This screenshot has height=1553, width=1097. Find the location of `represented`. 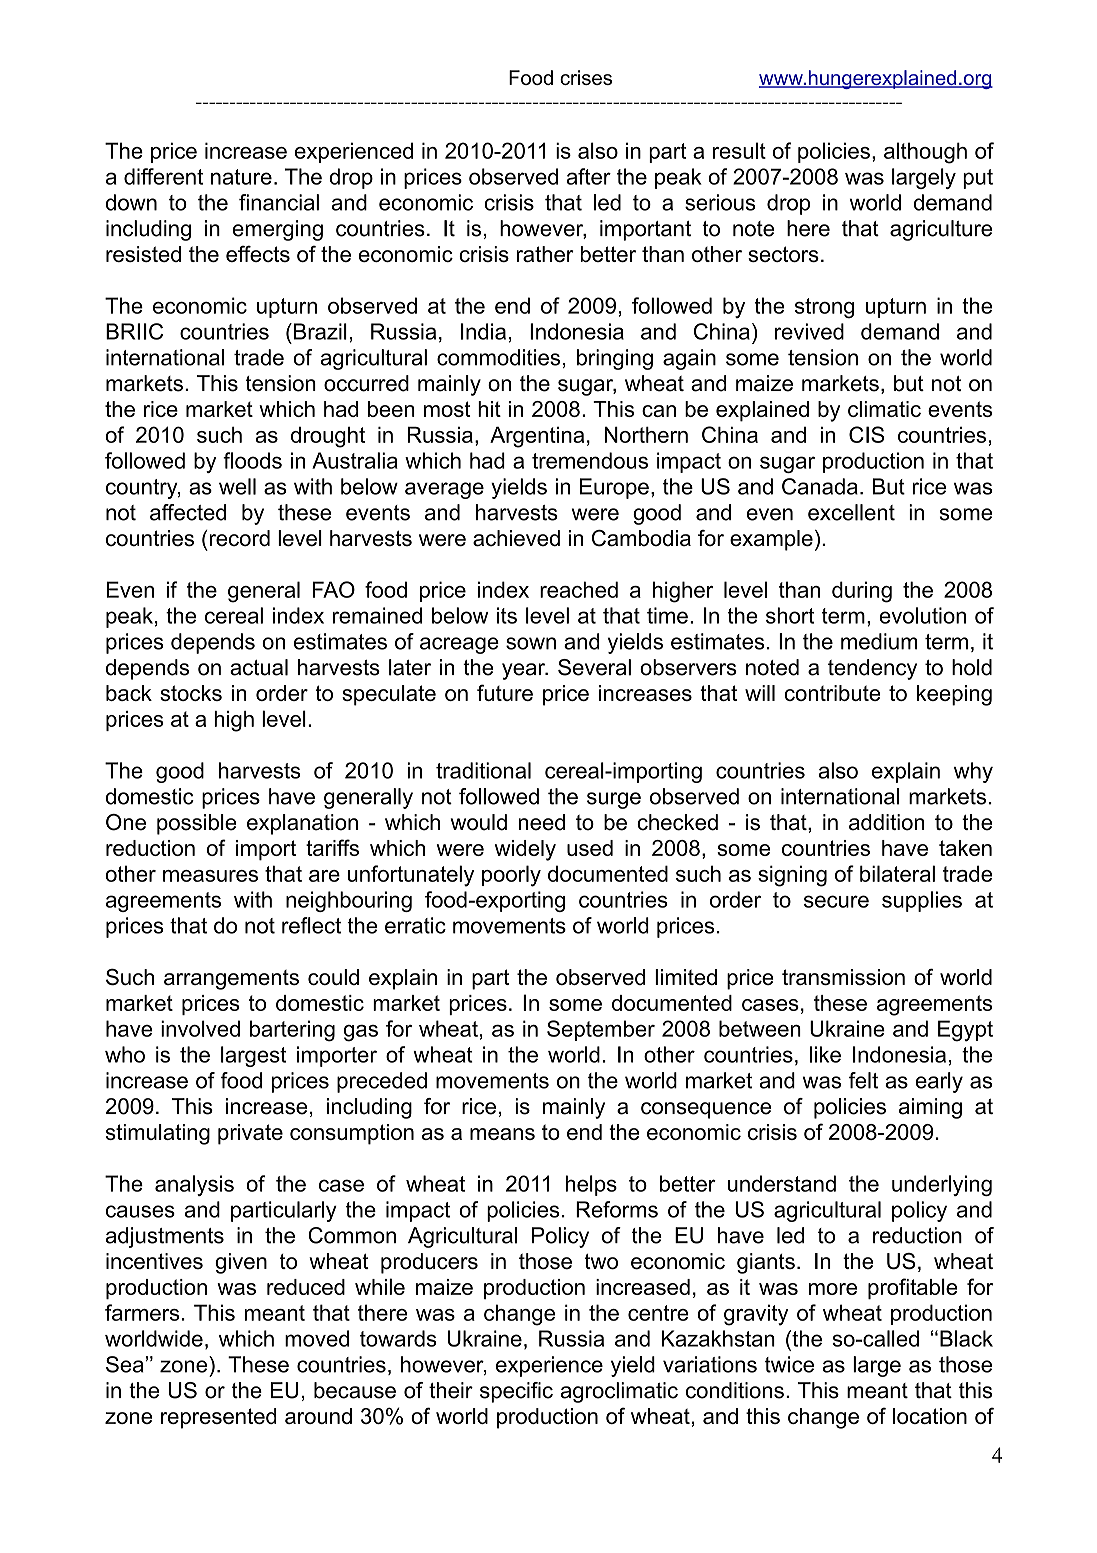

represented is located at coordinates (219, 1418).
